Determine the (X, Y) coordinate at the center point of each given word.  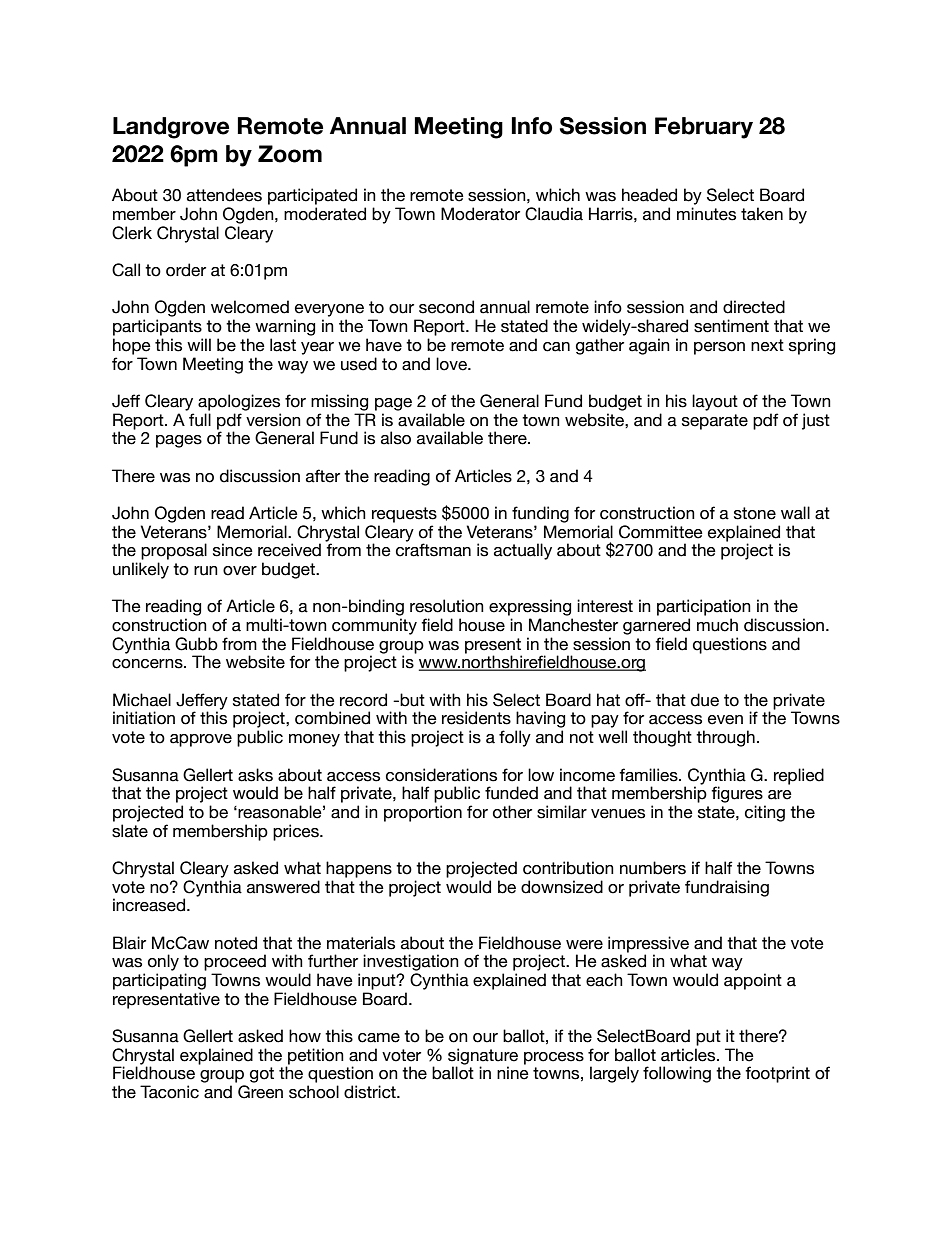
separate (715, 422)
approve (201, 740)
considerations (441, 775)
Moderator (480, 214)
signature (483, 1057)
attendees (224, 195)
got (262, 1075)
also (396, 438)
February (704, 128)
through (725, 738)
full (200, 420)
